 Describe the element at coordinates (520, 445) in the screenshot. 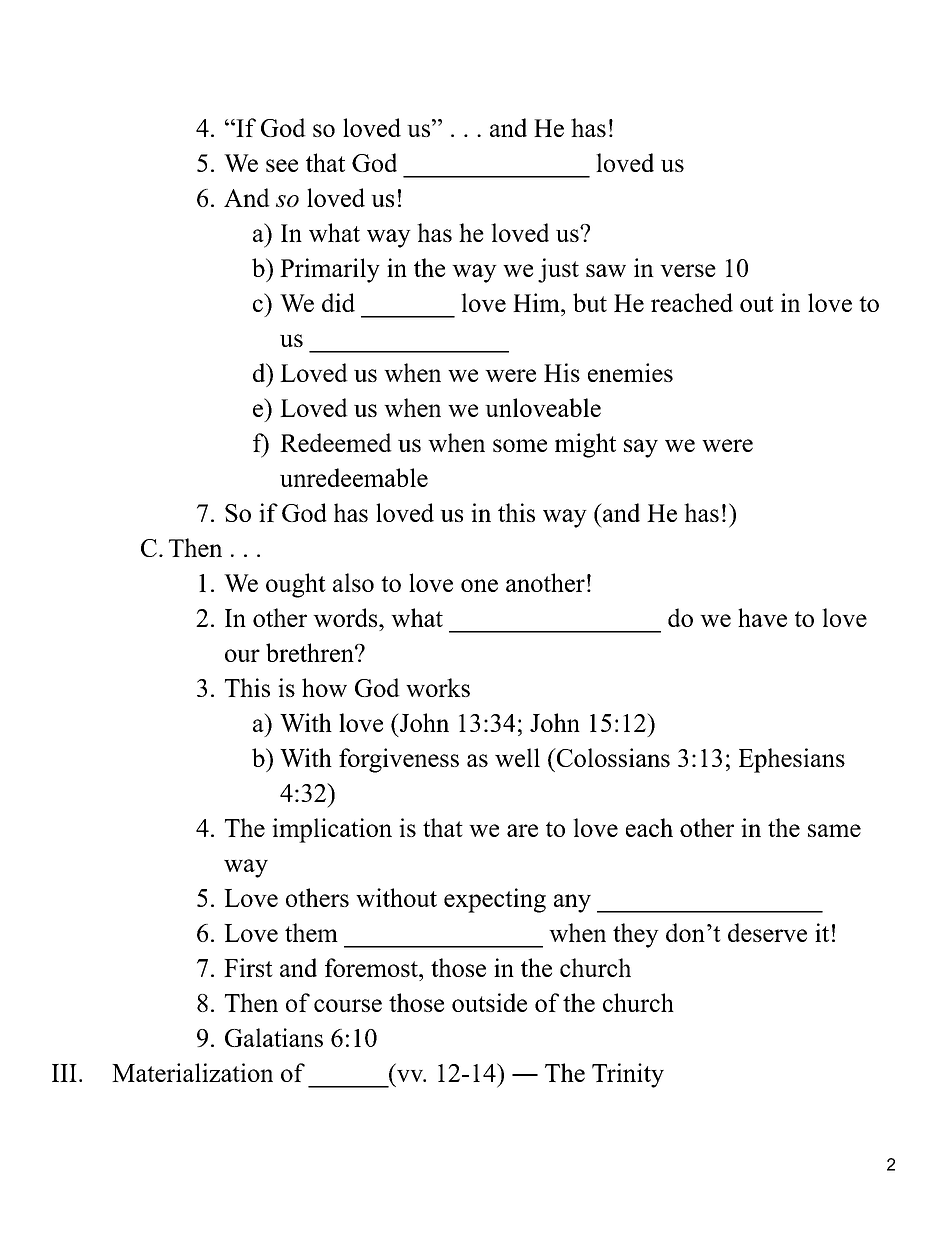

I see `some` at that location.
